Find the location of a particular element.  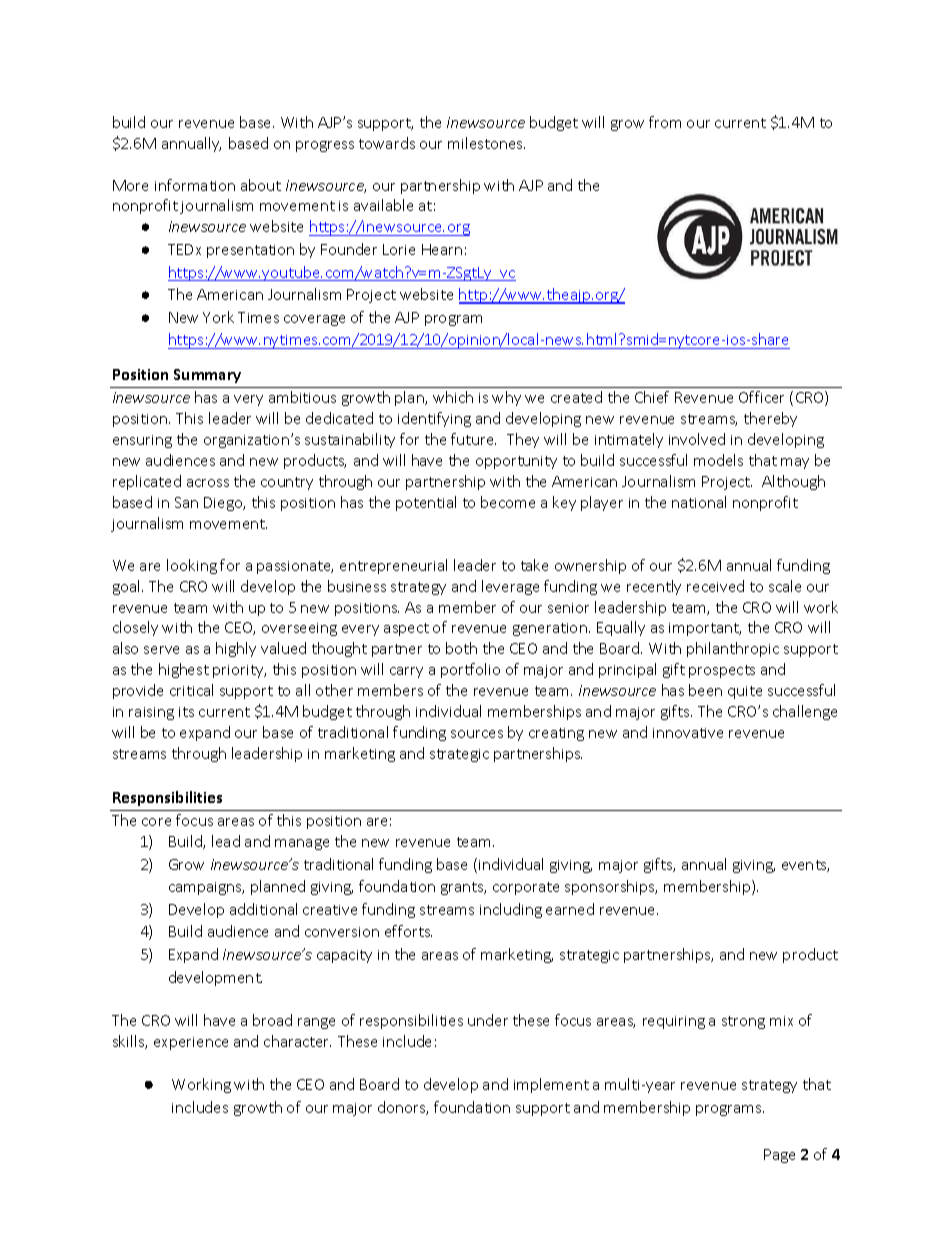

implement is located at coordinates (551, 1085).
